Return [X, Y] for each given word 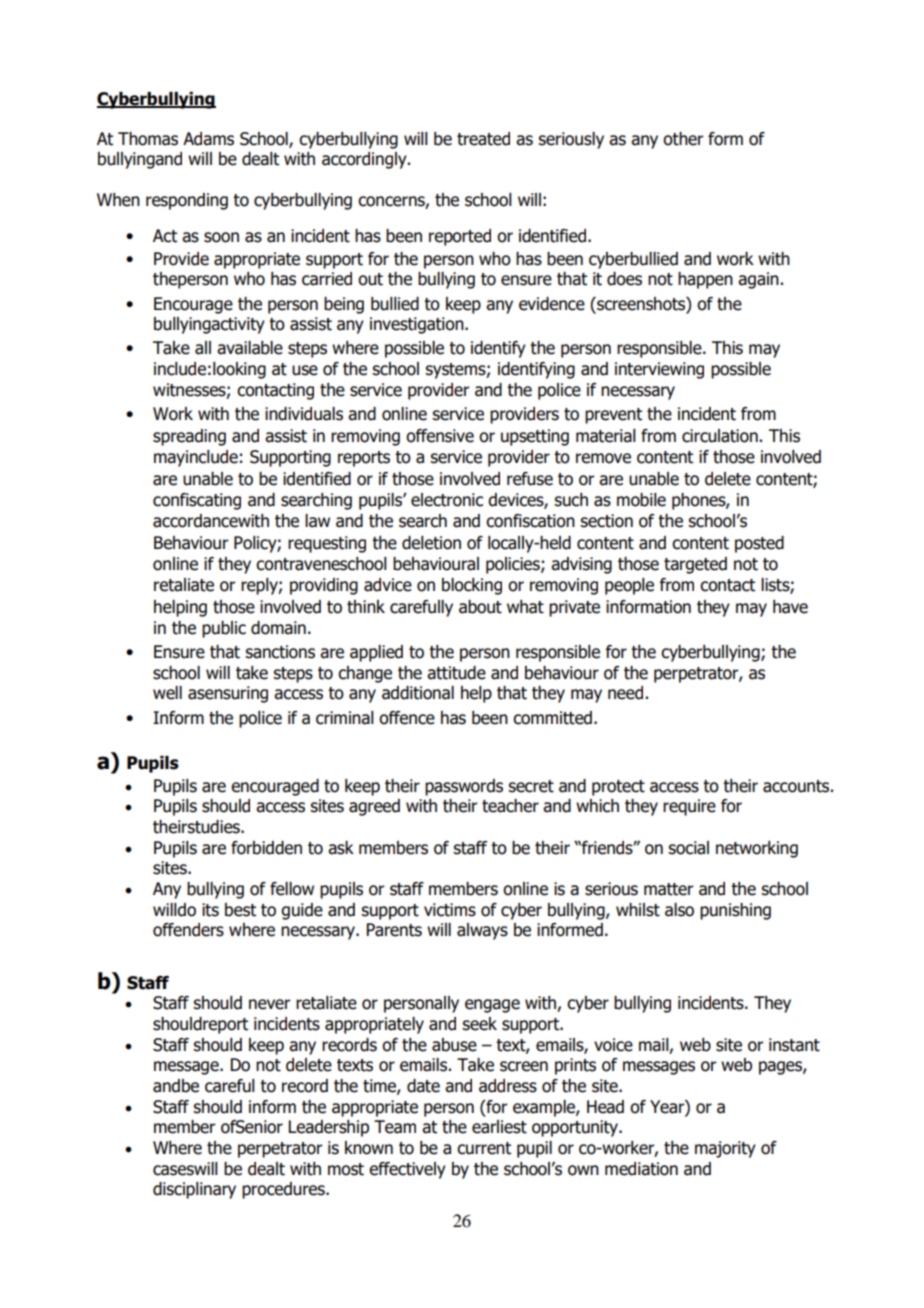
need [625, 693]
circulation [720, 436]
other [683, 139]
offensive [440, 436]
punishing [735, 911]
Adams [208, 139]
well [167, 693]
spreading [189, 437]
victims [450, 910]
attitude [456, 673]
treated [483, 139]
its [210, 910]
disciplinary [194, 1190]
